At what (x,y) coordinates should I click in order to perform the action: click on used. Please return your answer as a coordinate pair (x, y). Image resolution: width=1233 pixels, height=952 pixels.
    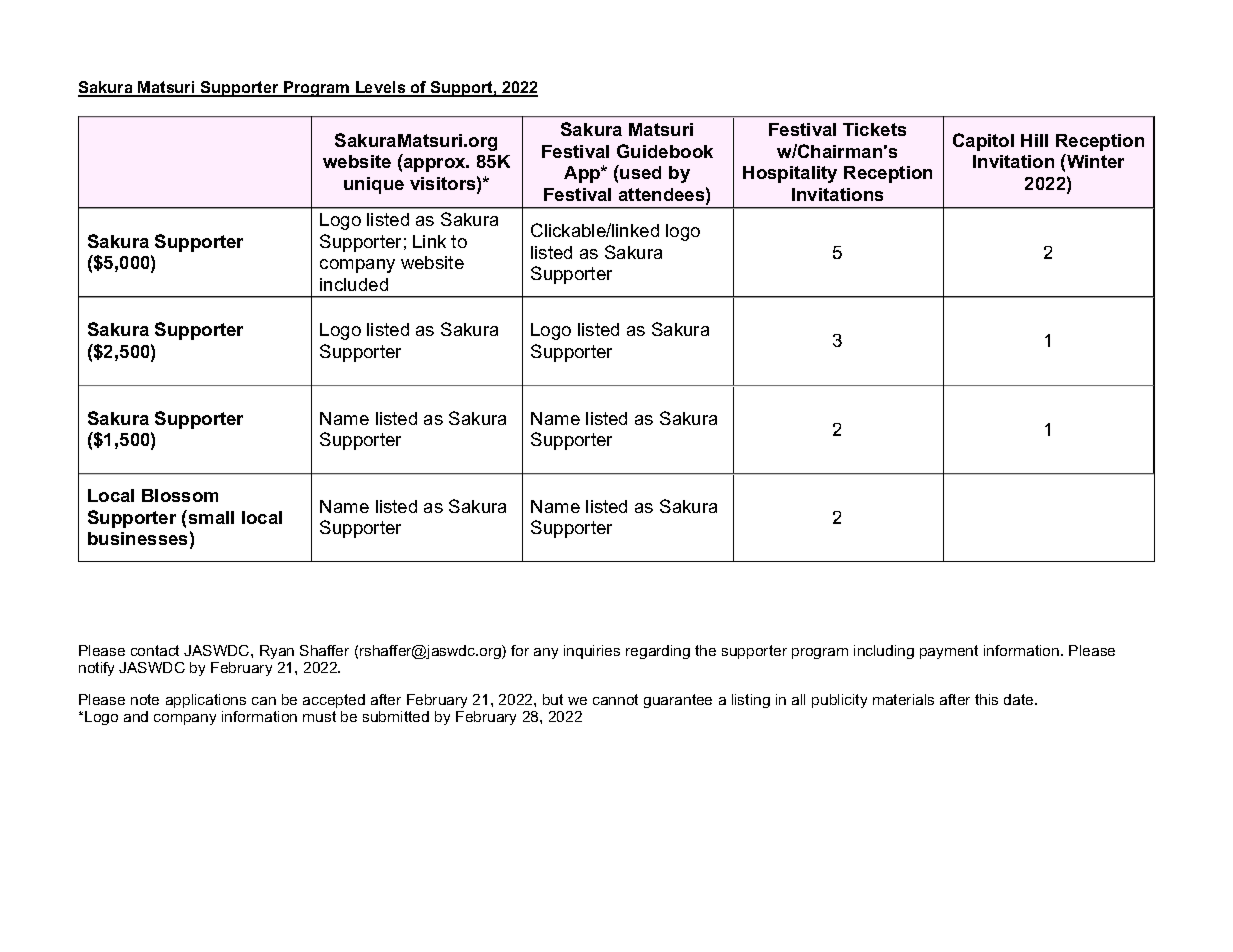
    Looking at the image, I should click on (639, 172).
